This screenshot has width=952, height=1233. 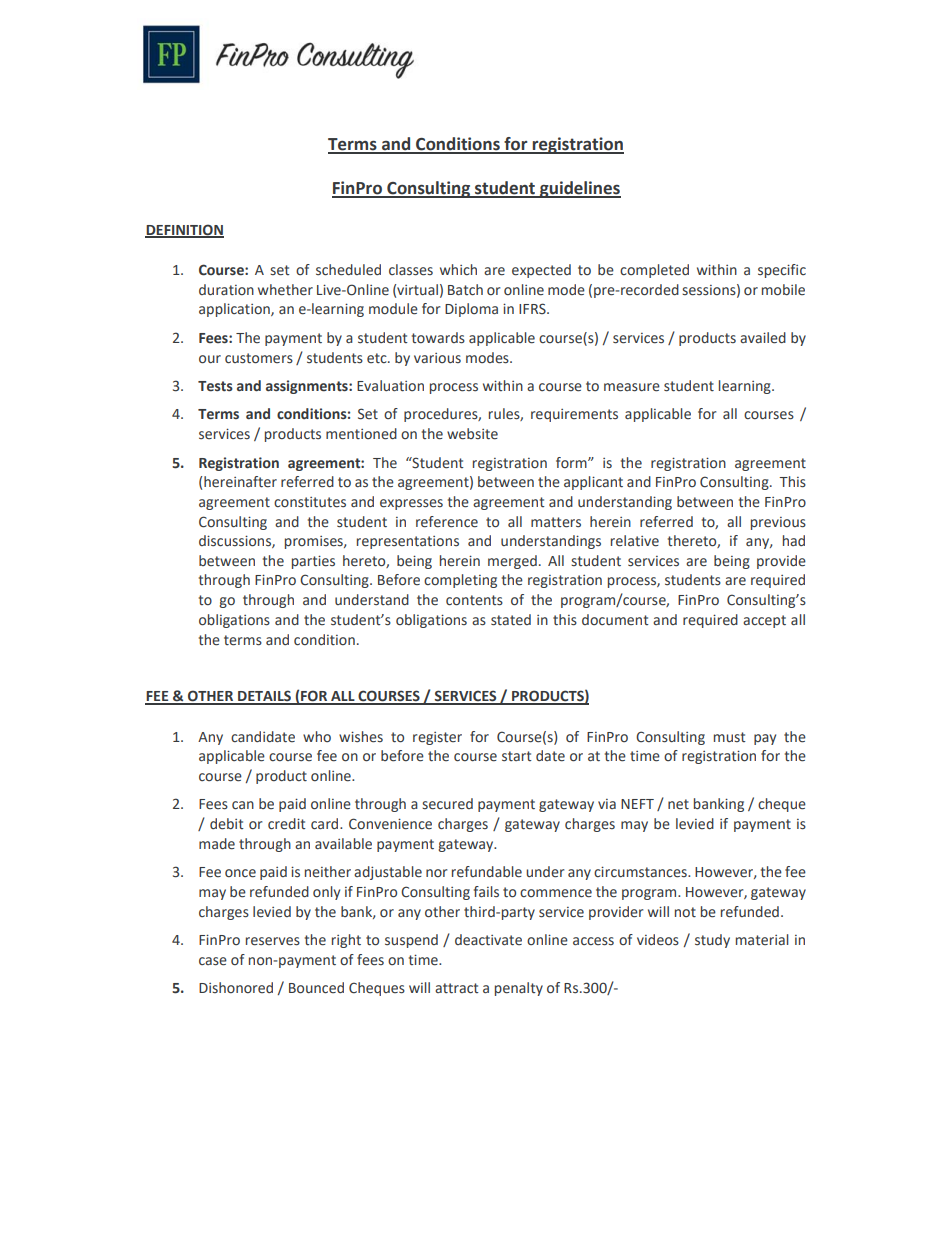 I want to click on register, so click(x=437, y=738).
